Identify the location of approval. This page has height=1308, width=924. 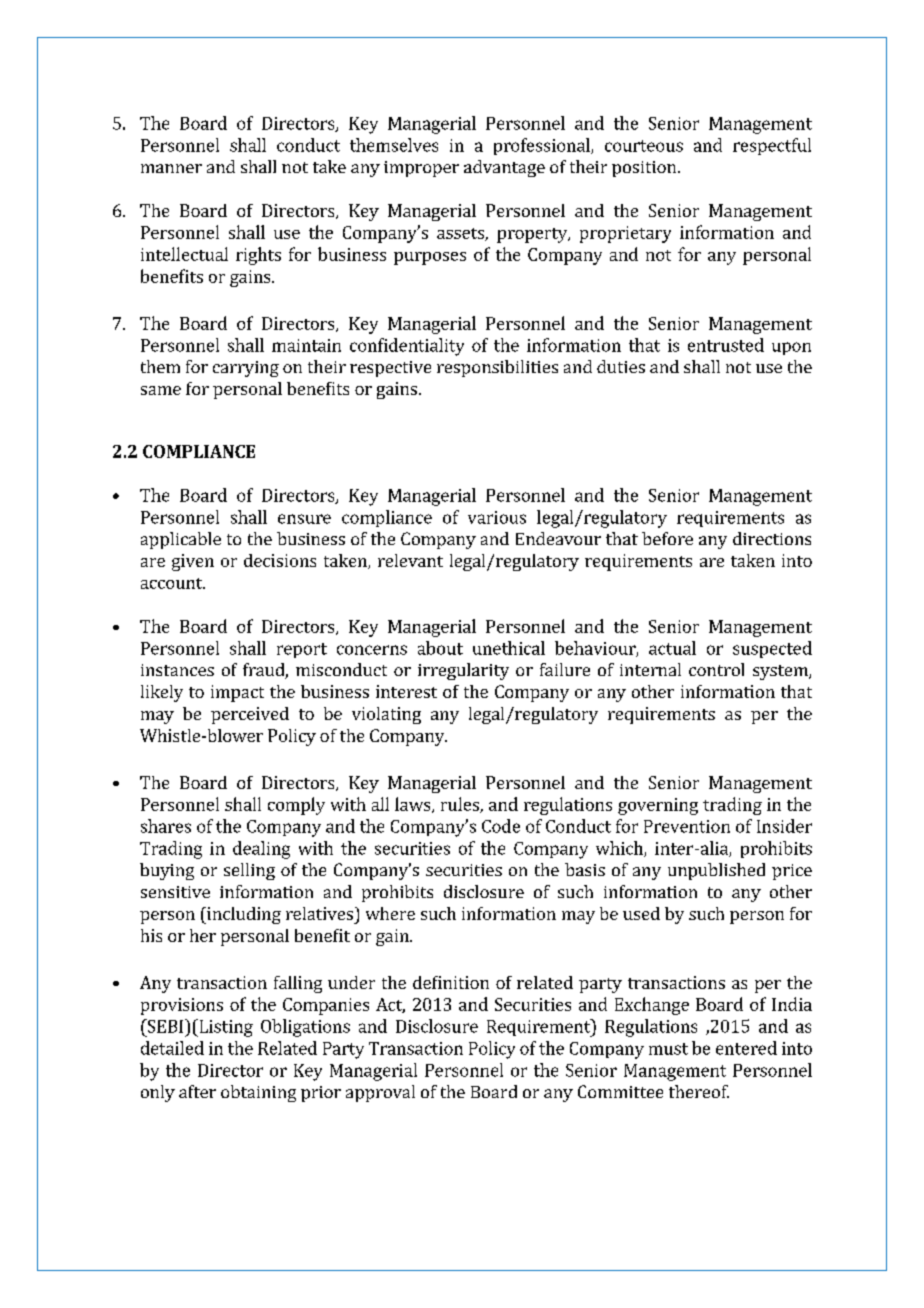
(380, 1093).
